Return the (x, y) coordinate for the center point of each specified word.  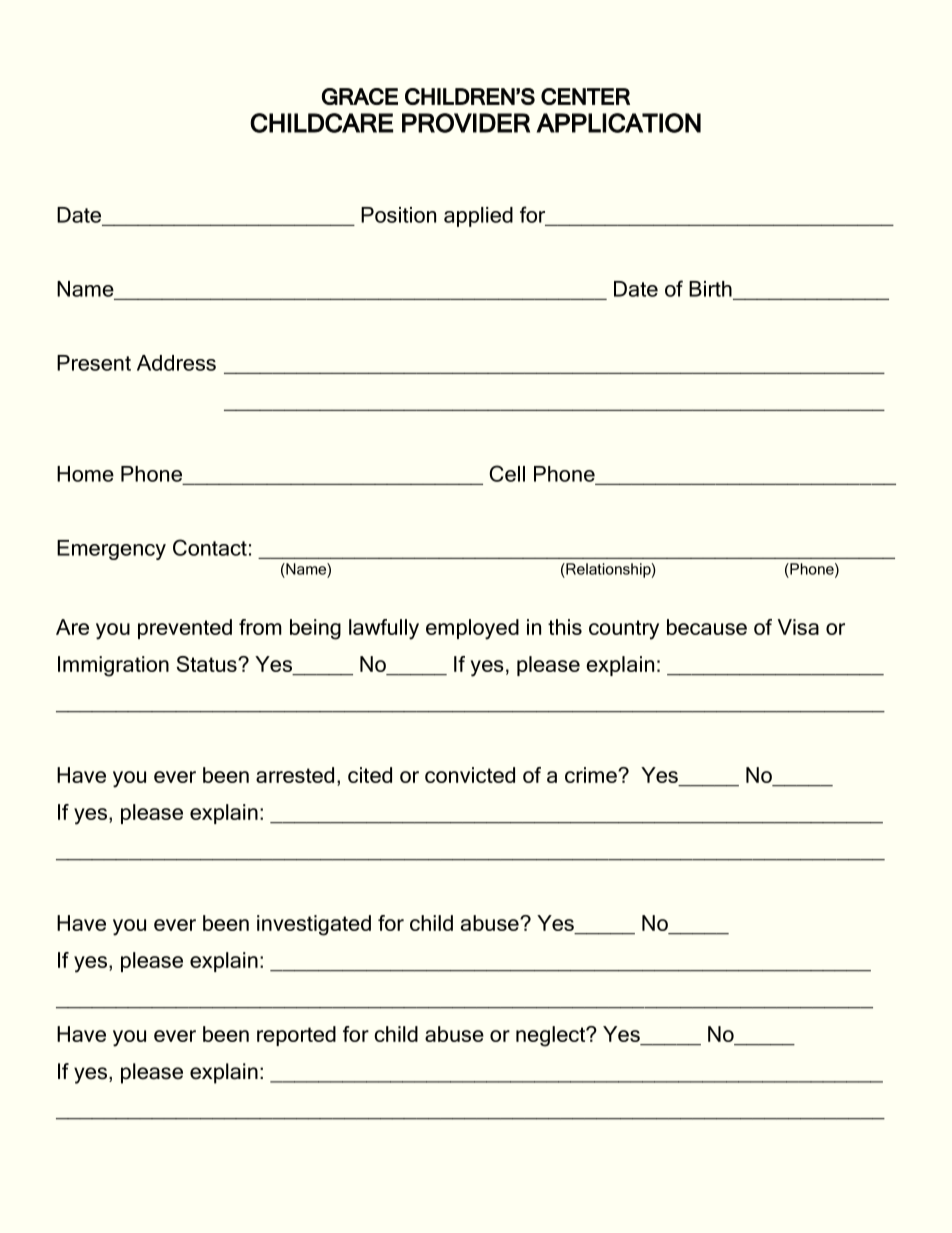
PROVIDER (466, 123)
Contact (210, 547)
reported (296, 1036)
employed (472, 629)
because (707, 627)
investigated (314, 925)
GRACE (360, 96)
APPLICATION (619, 123)
